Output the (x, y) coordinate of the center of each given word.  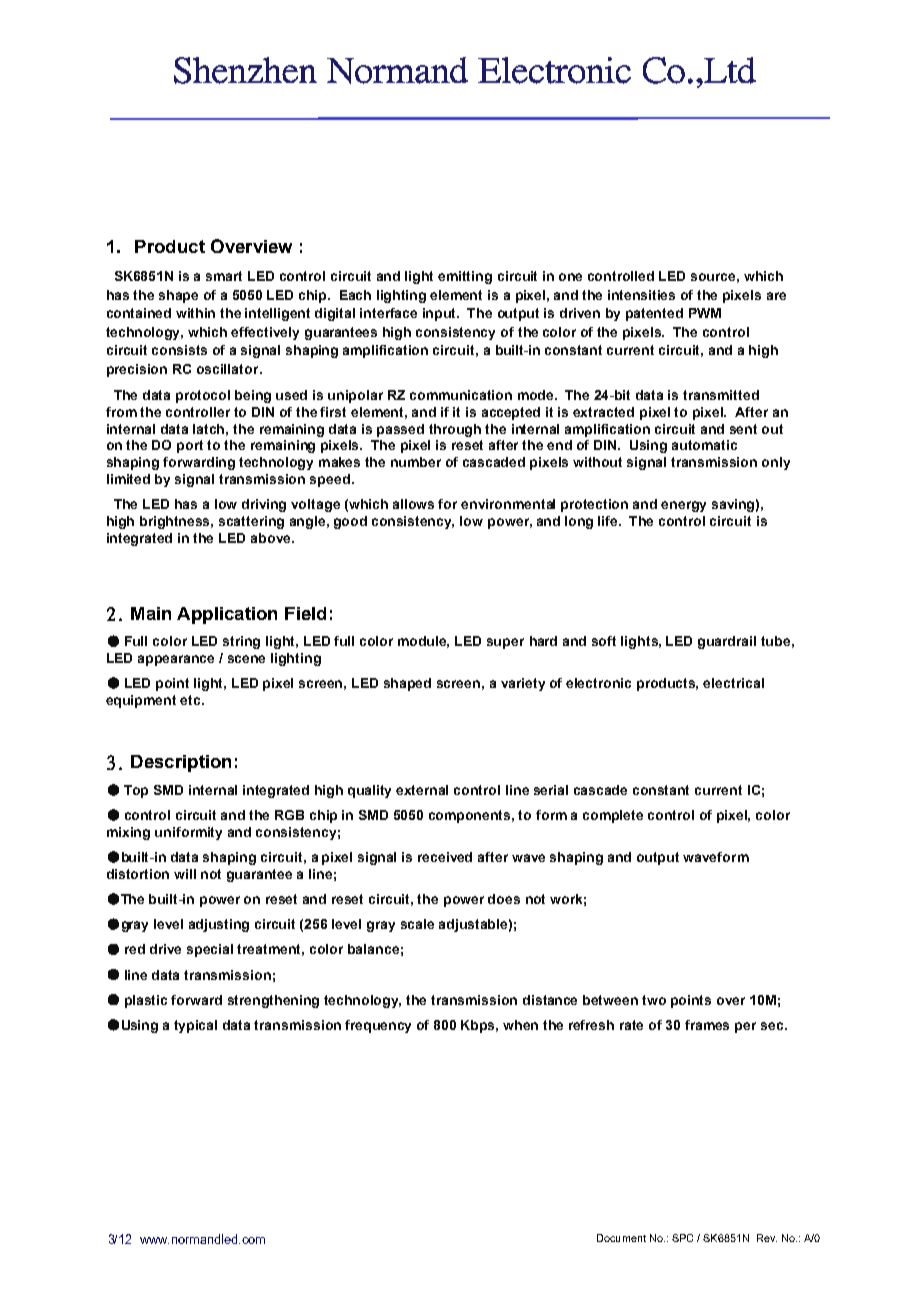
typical (195, 1026)
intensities (641, 295)
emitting (465, 277)
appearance (176, 660)
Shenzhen (245, 70)
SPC (682, 1238)
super (505, 643)
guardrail (727, 642)
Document (621, 1238)
